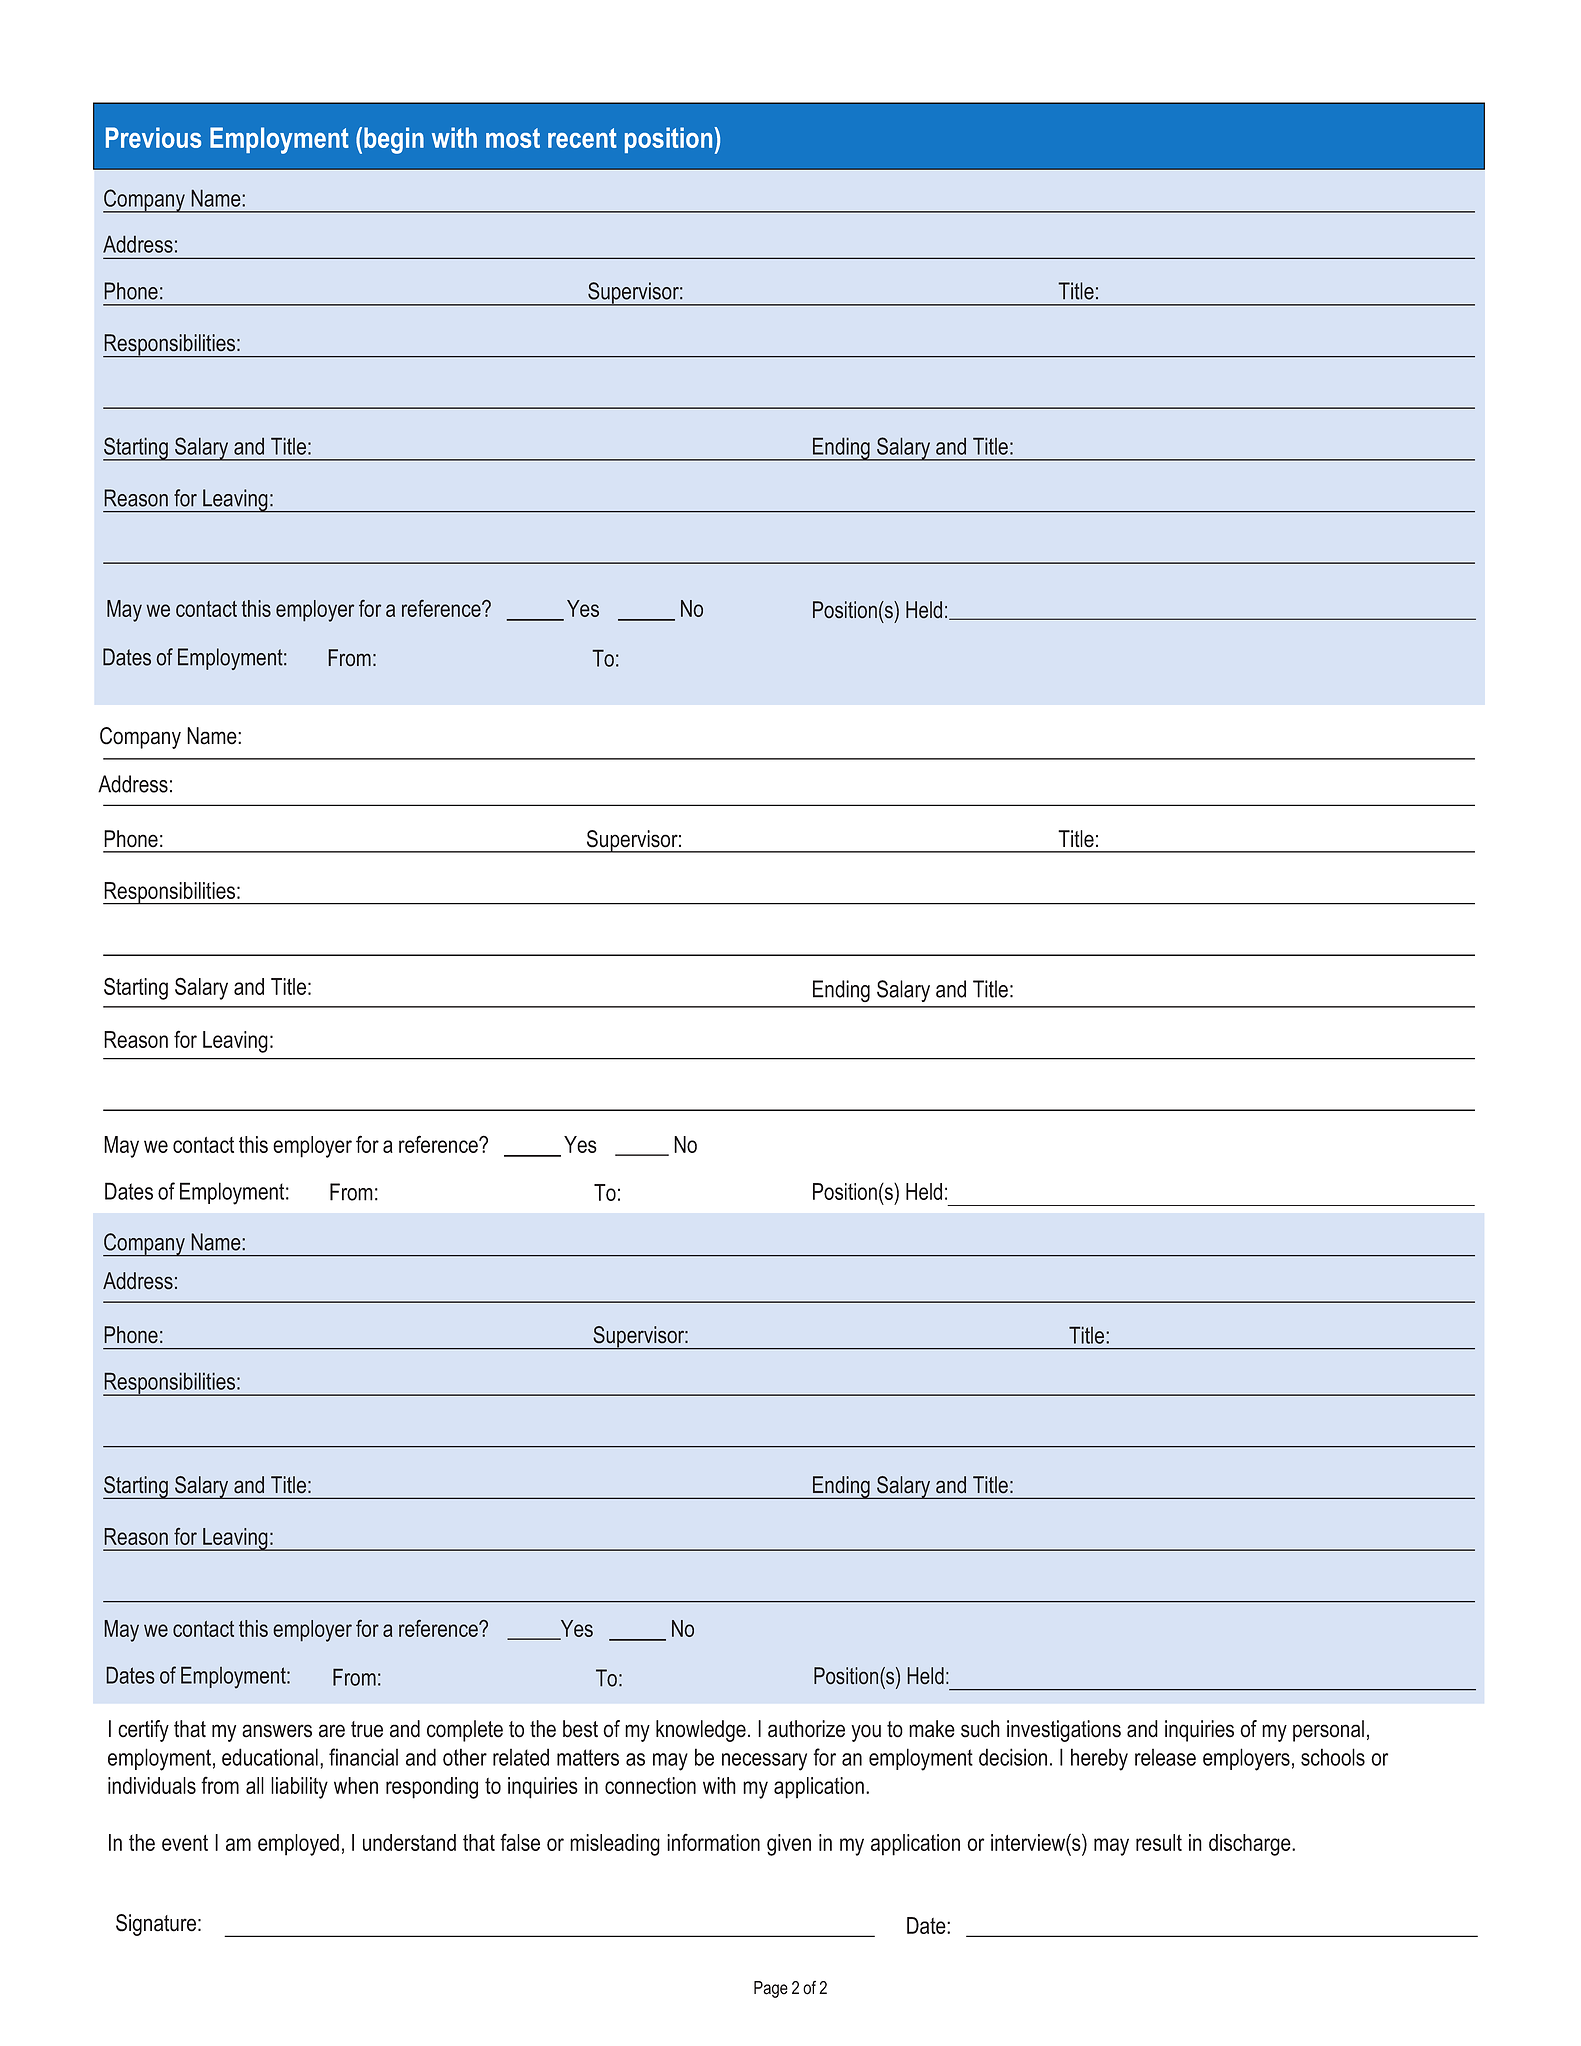  Describe the element at coordinates (513, 138) in the image. I see `most` at that location.
